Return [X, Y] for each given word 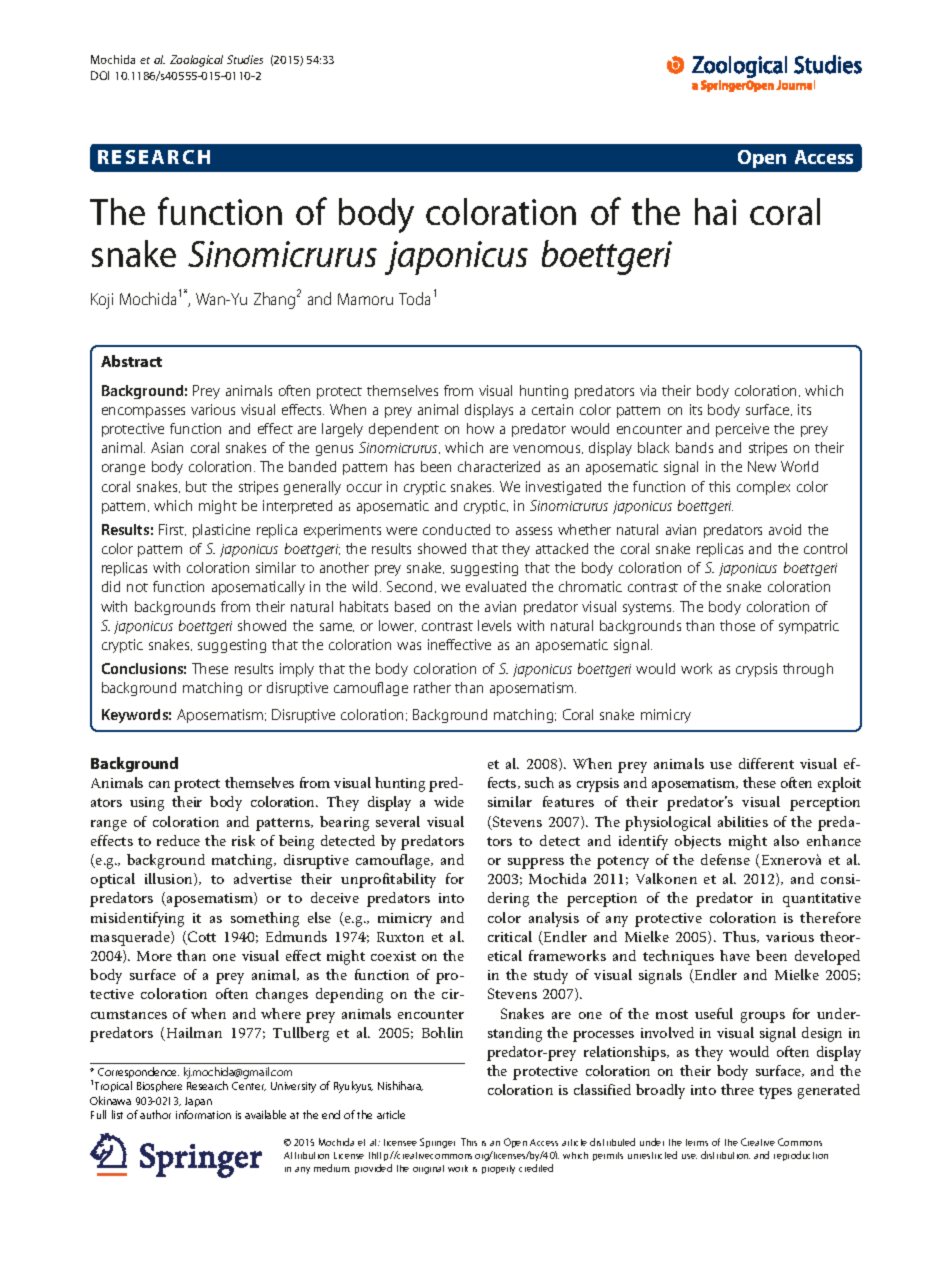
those [737, 625]
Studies [245, 59]
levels [494, 625]
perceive [742, 430]
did [111, 586]
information [203, 1114]
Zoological [196, 61]
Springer [437, 1143]
